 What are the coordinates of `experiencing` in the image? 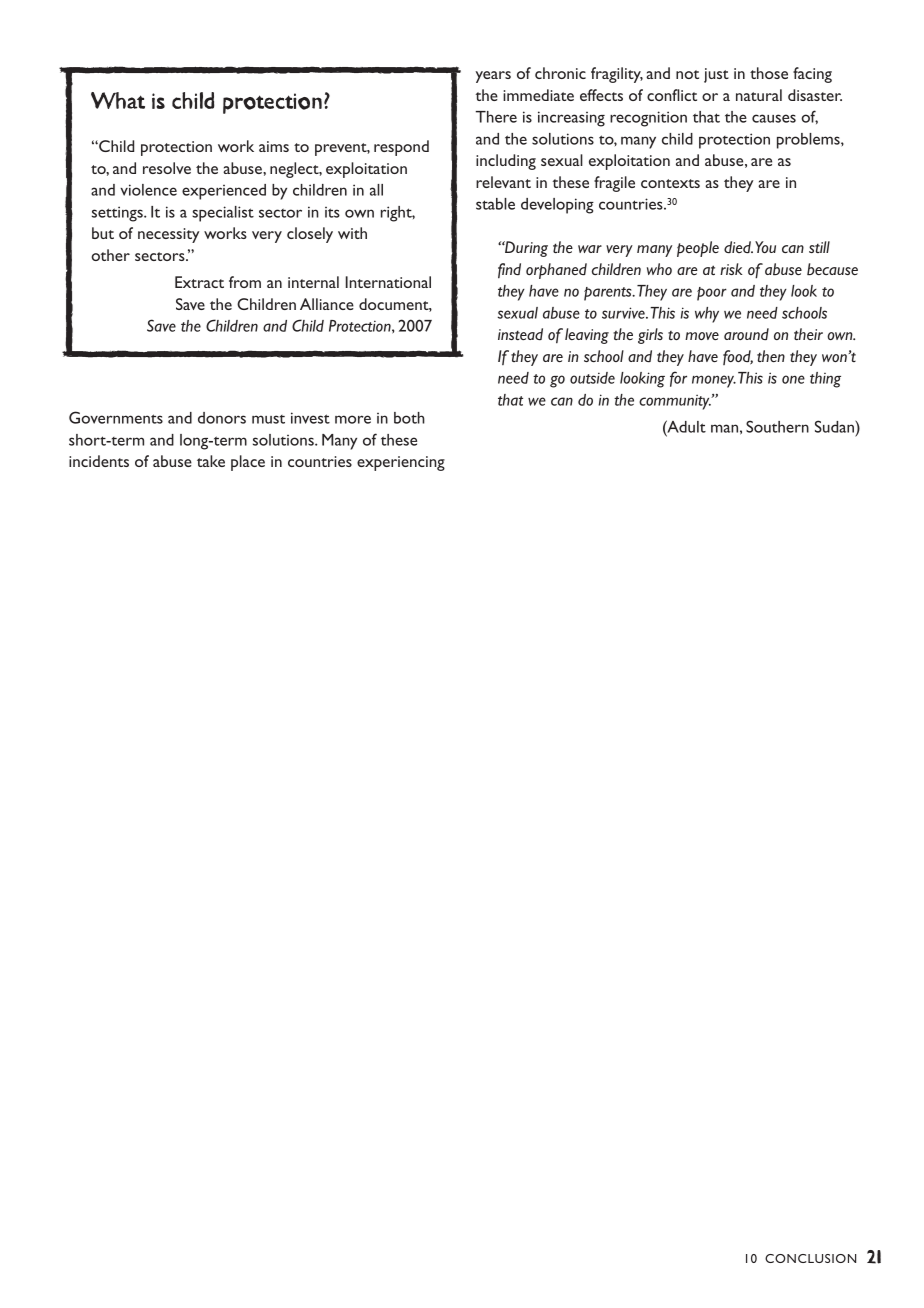 It's located at (401, 463).
